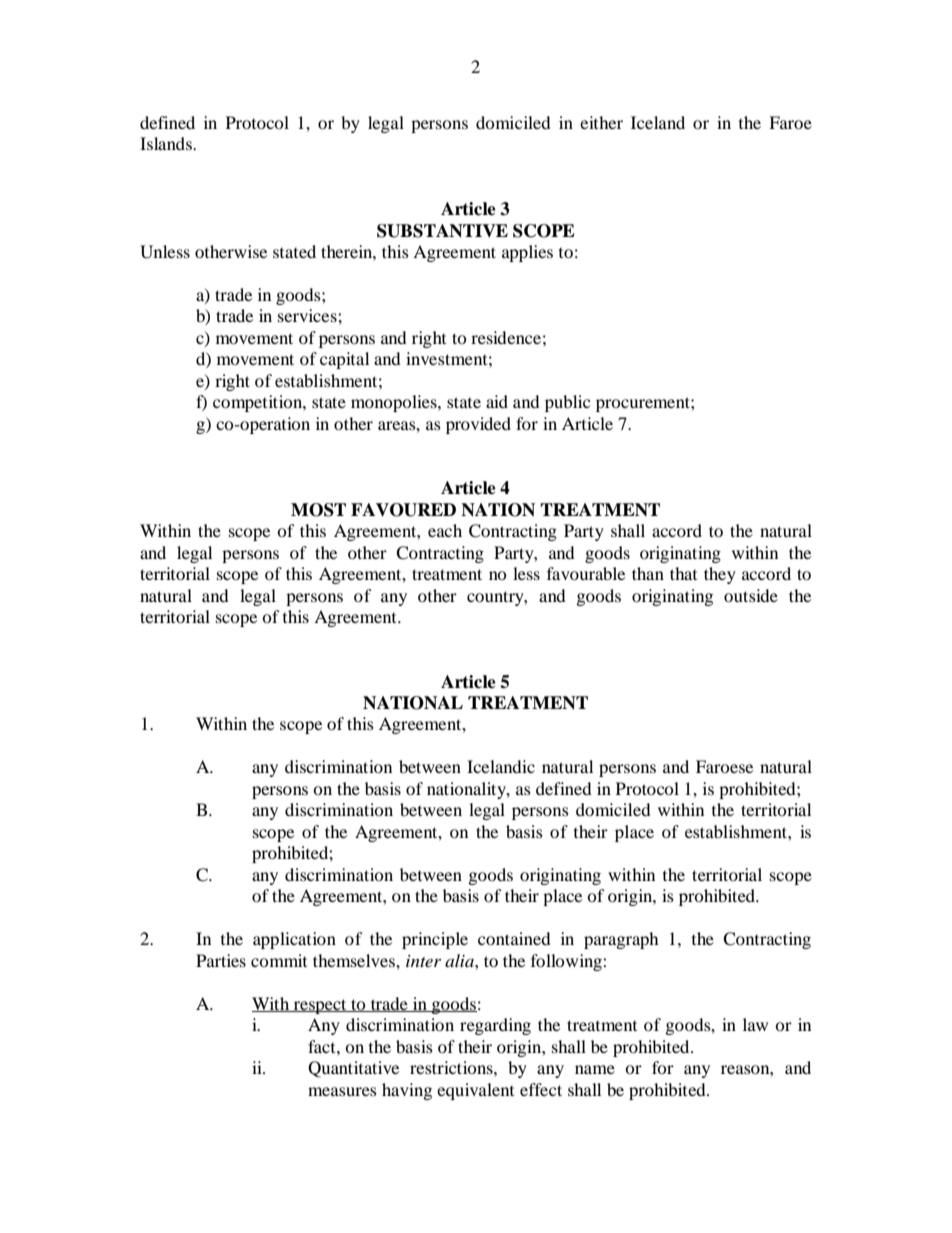 The height and width of the document is (1233, 952). What do you see at coordinates (475, 1091) in the document?
I see `equivalent` at bounding box center [475, 1091].
